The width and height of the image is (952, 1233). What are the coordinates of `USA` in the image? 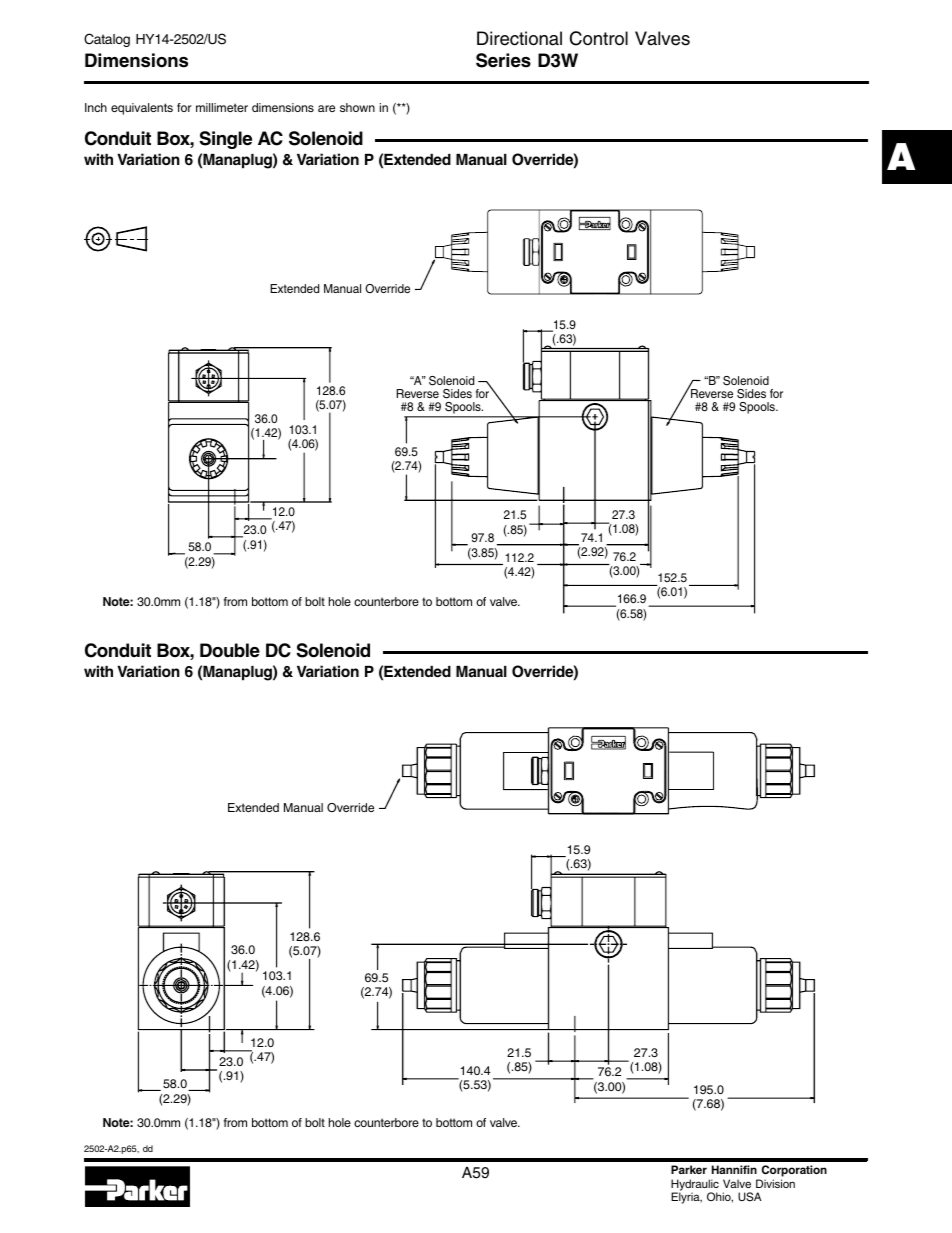 It's located at (750, 1197).
